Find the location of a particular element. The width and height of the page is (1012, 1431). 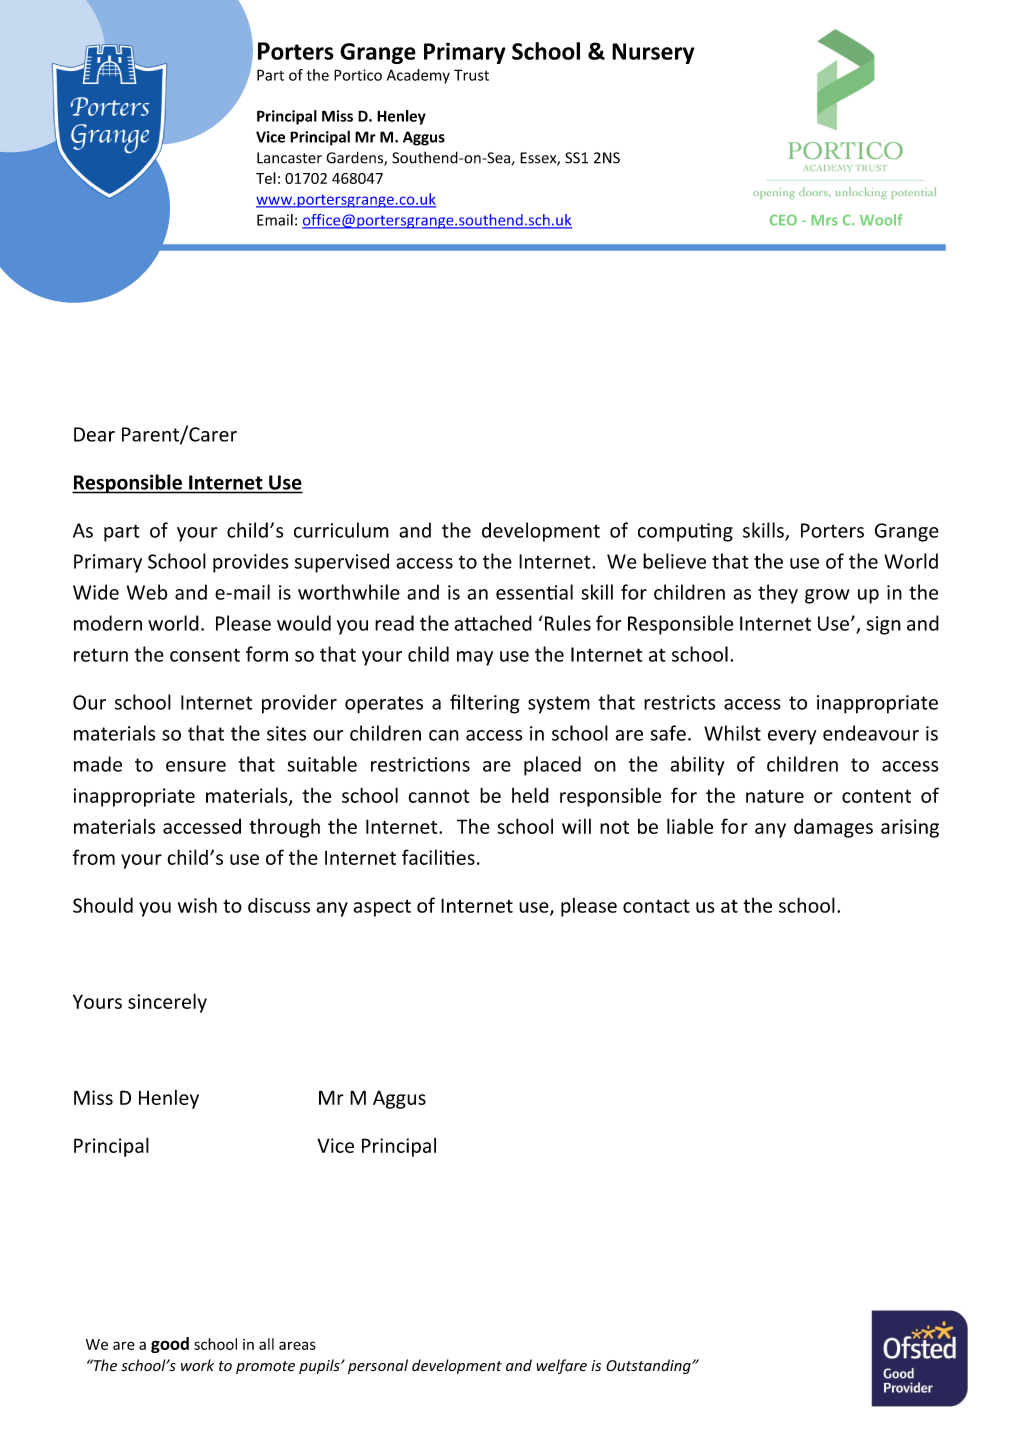

Lancaster is located at coordinates (289, 158).
